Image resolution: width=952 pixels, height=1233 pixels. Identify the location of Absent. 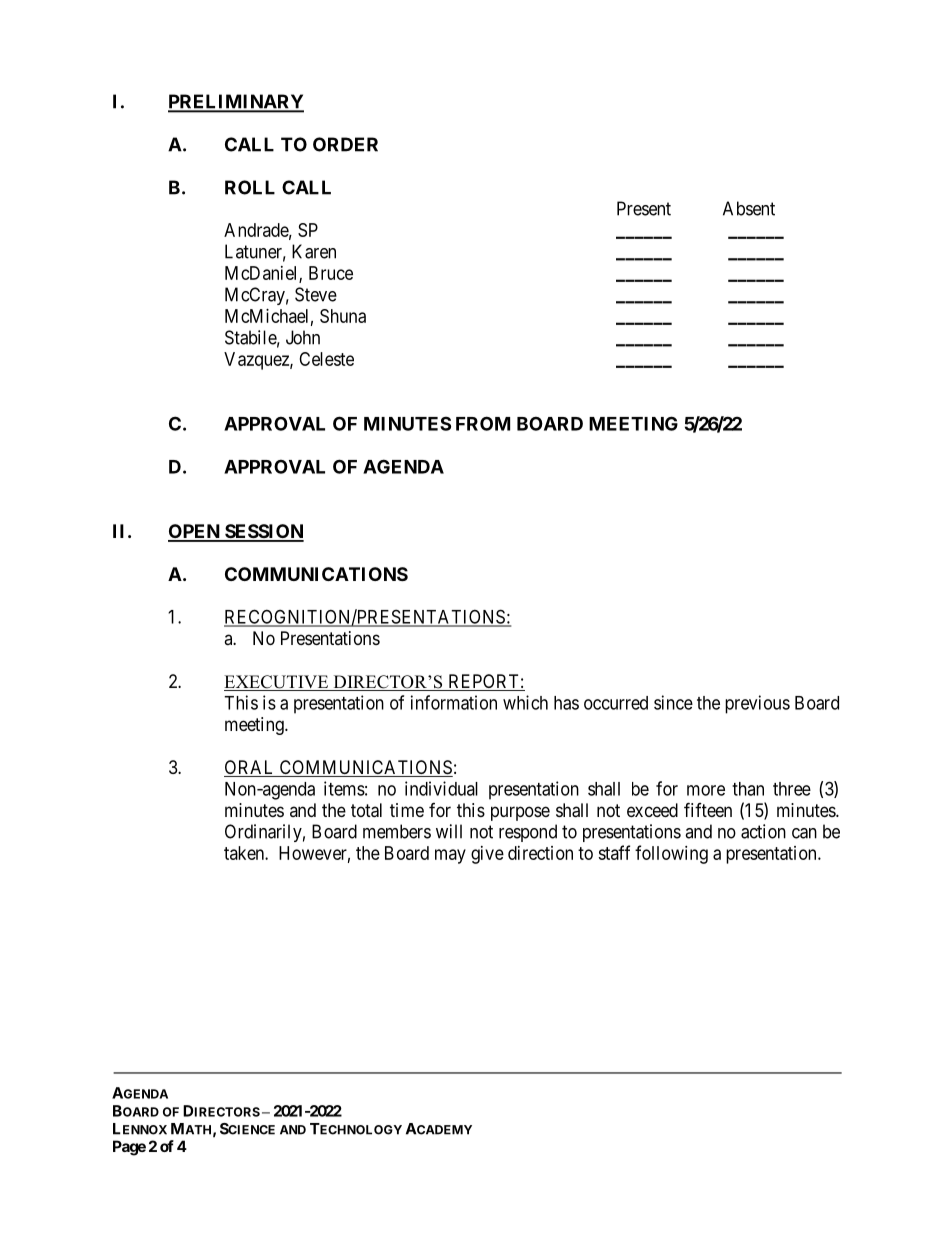
(749, 208).
